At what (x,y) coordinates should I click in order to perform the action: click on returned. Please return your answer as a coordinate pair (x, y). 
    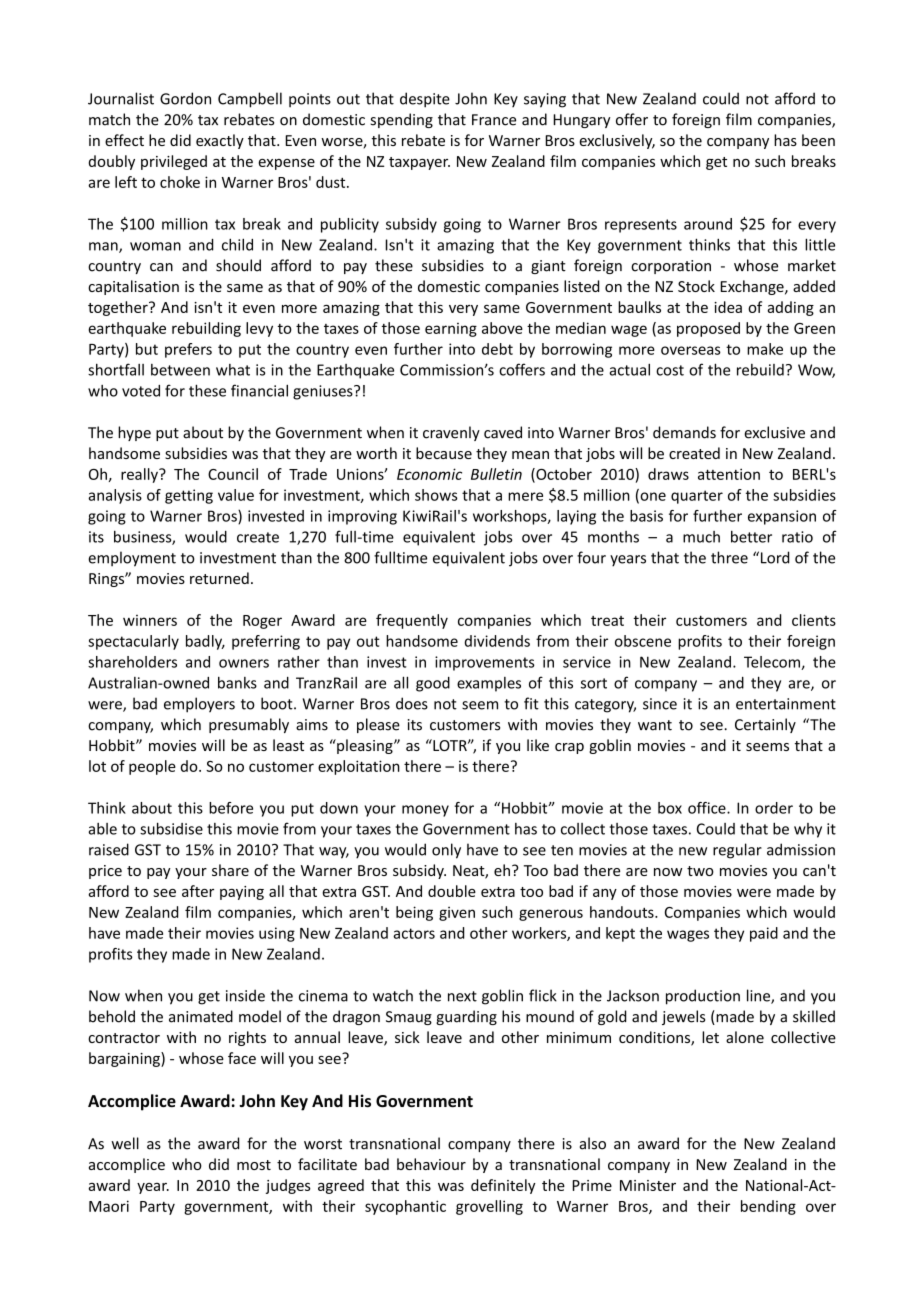
    Looking at the image, I should click on (219, 578).
